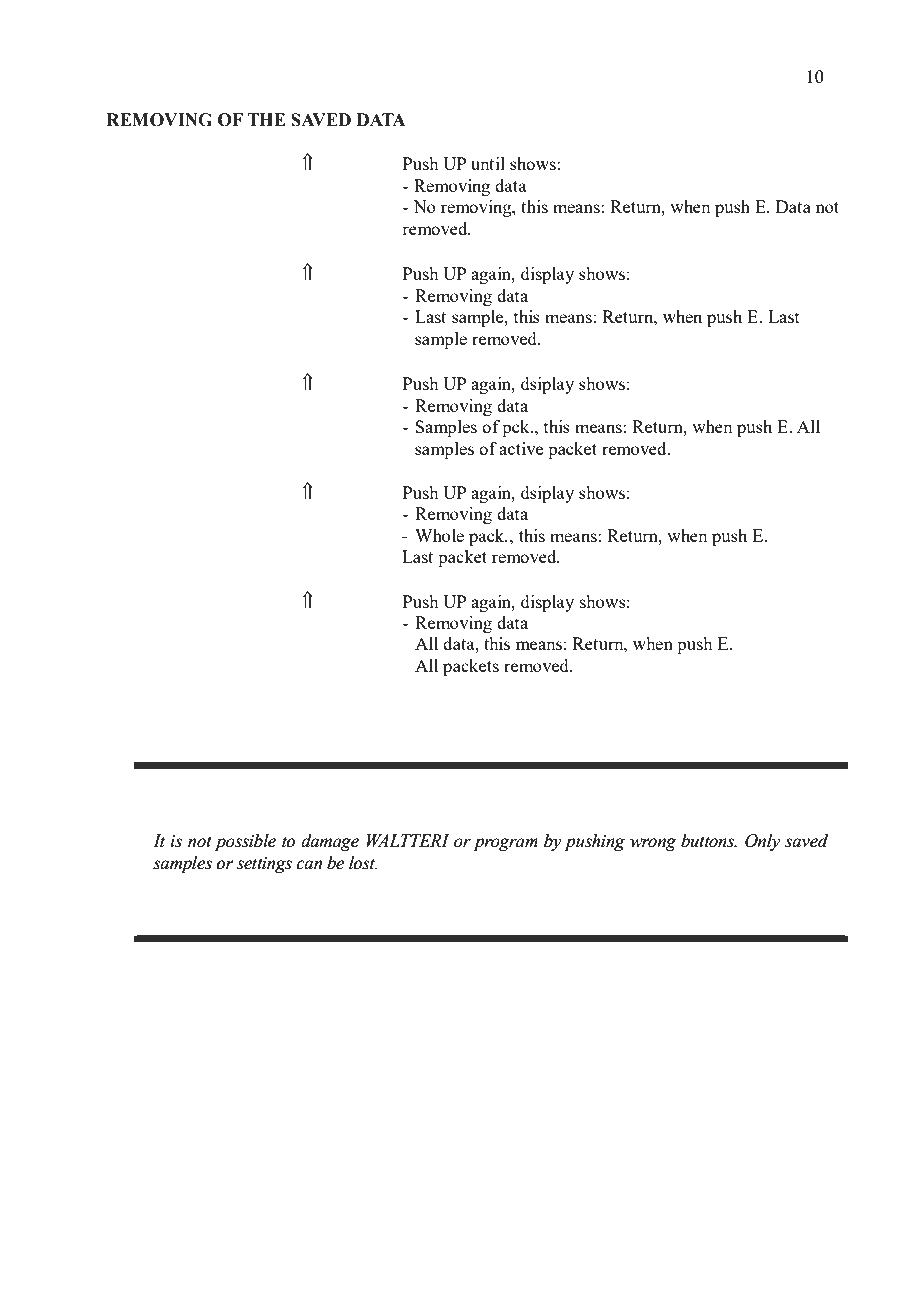  Describe the element at coordinates (264, 865) in the image. I see `settings` at that location.
